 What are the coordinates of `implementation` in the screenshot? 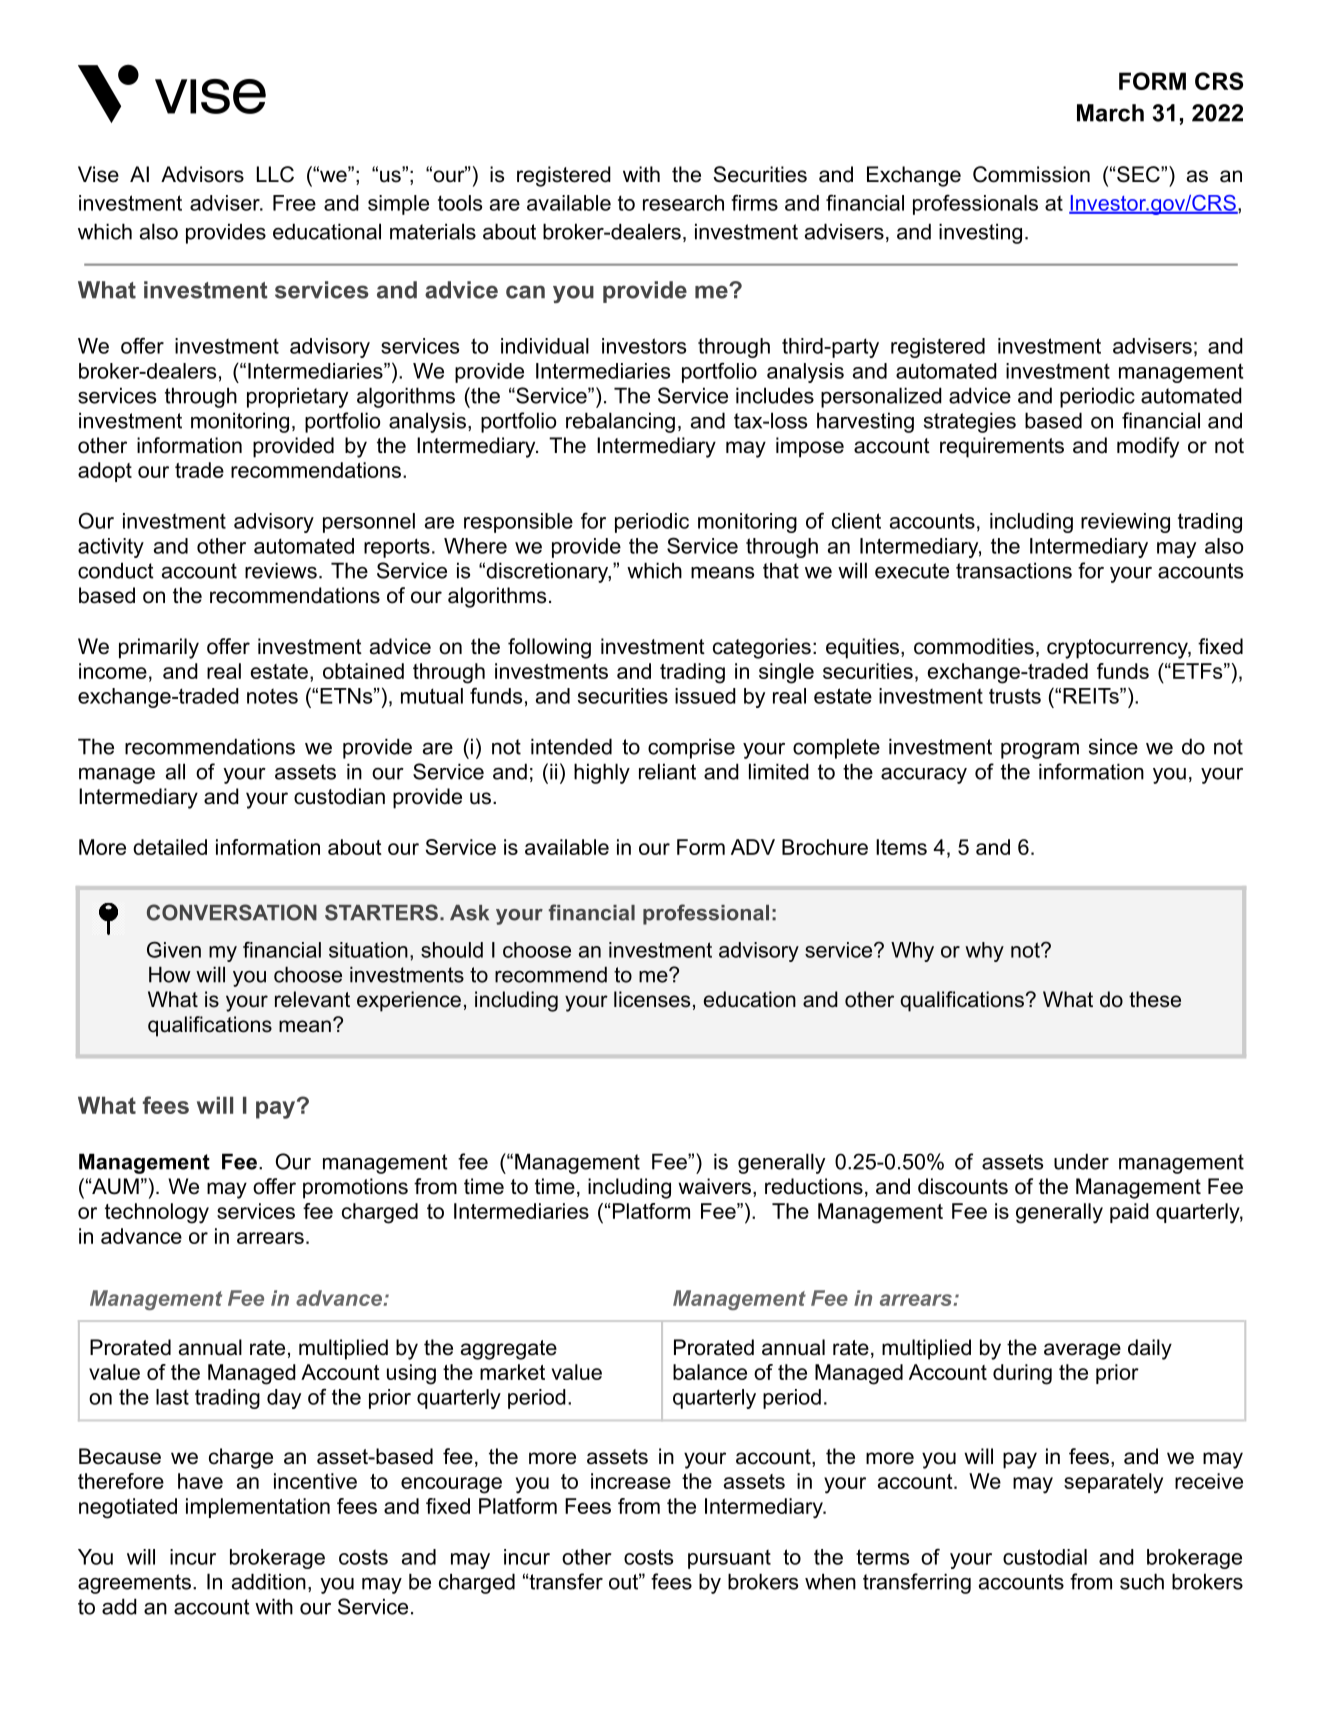 It's located at (258, 1508).
